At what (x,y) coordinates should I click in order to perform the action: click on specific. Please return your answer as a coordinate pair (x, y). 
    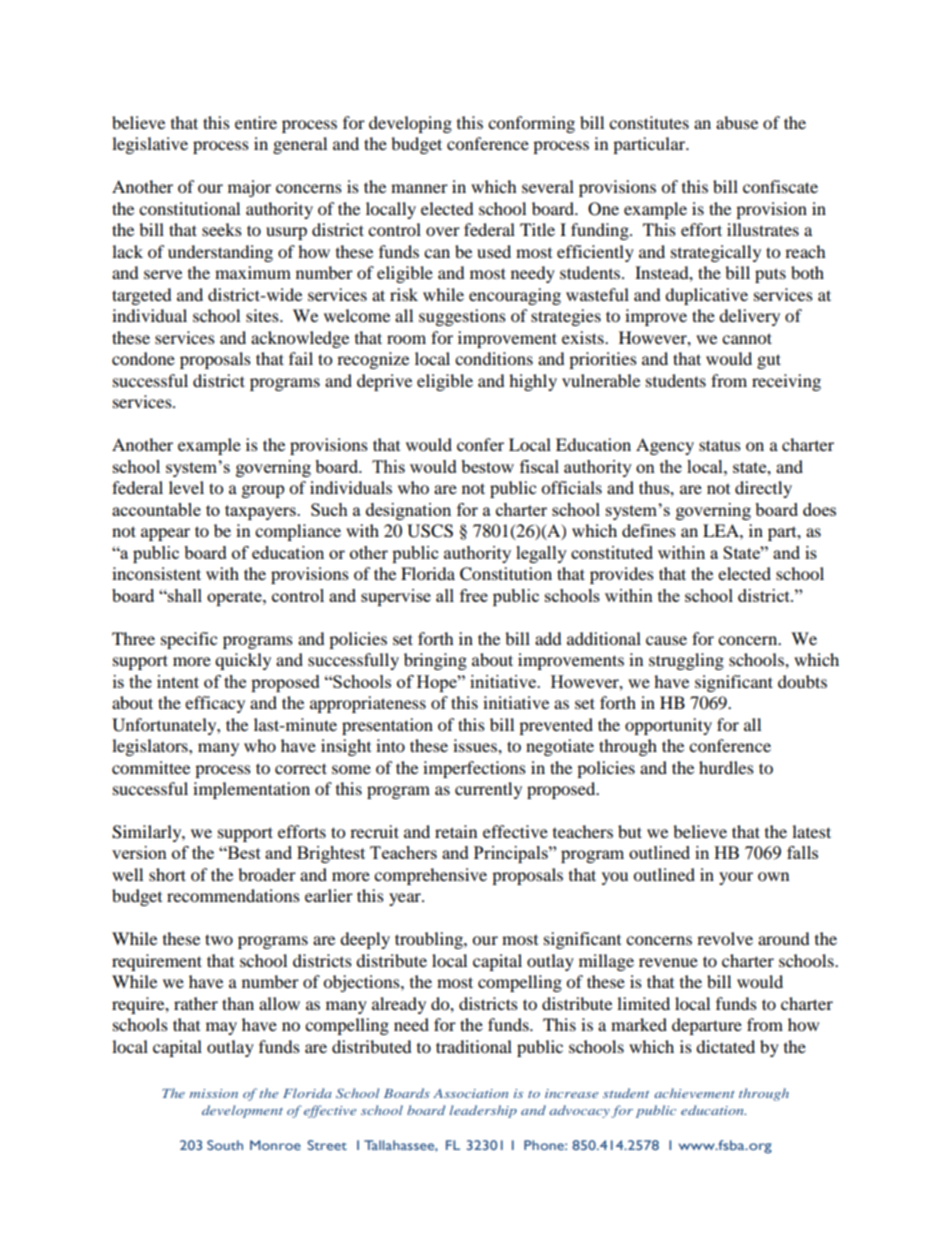
    Looking at the image, I should click on (189, 640).
